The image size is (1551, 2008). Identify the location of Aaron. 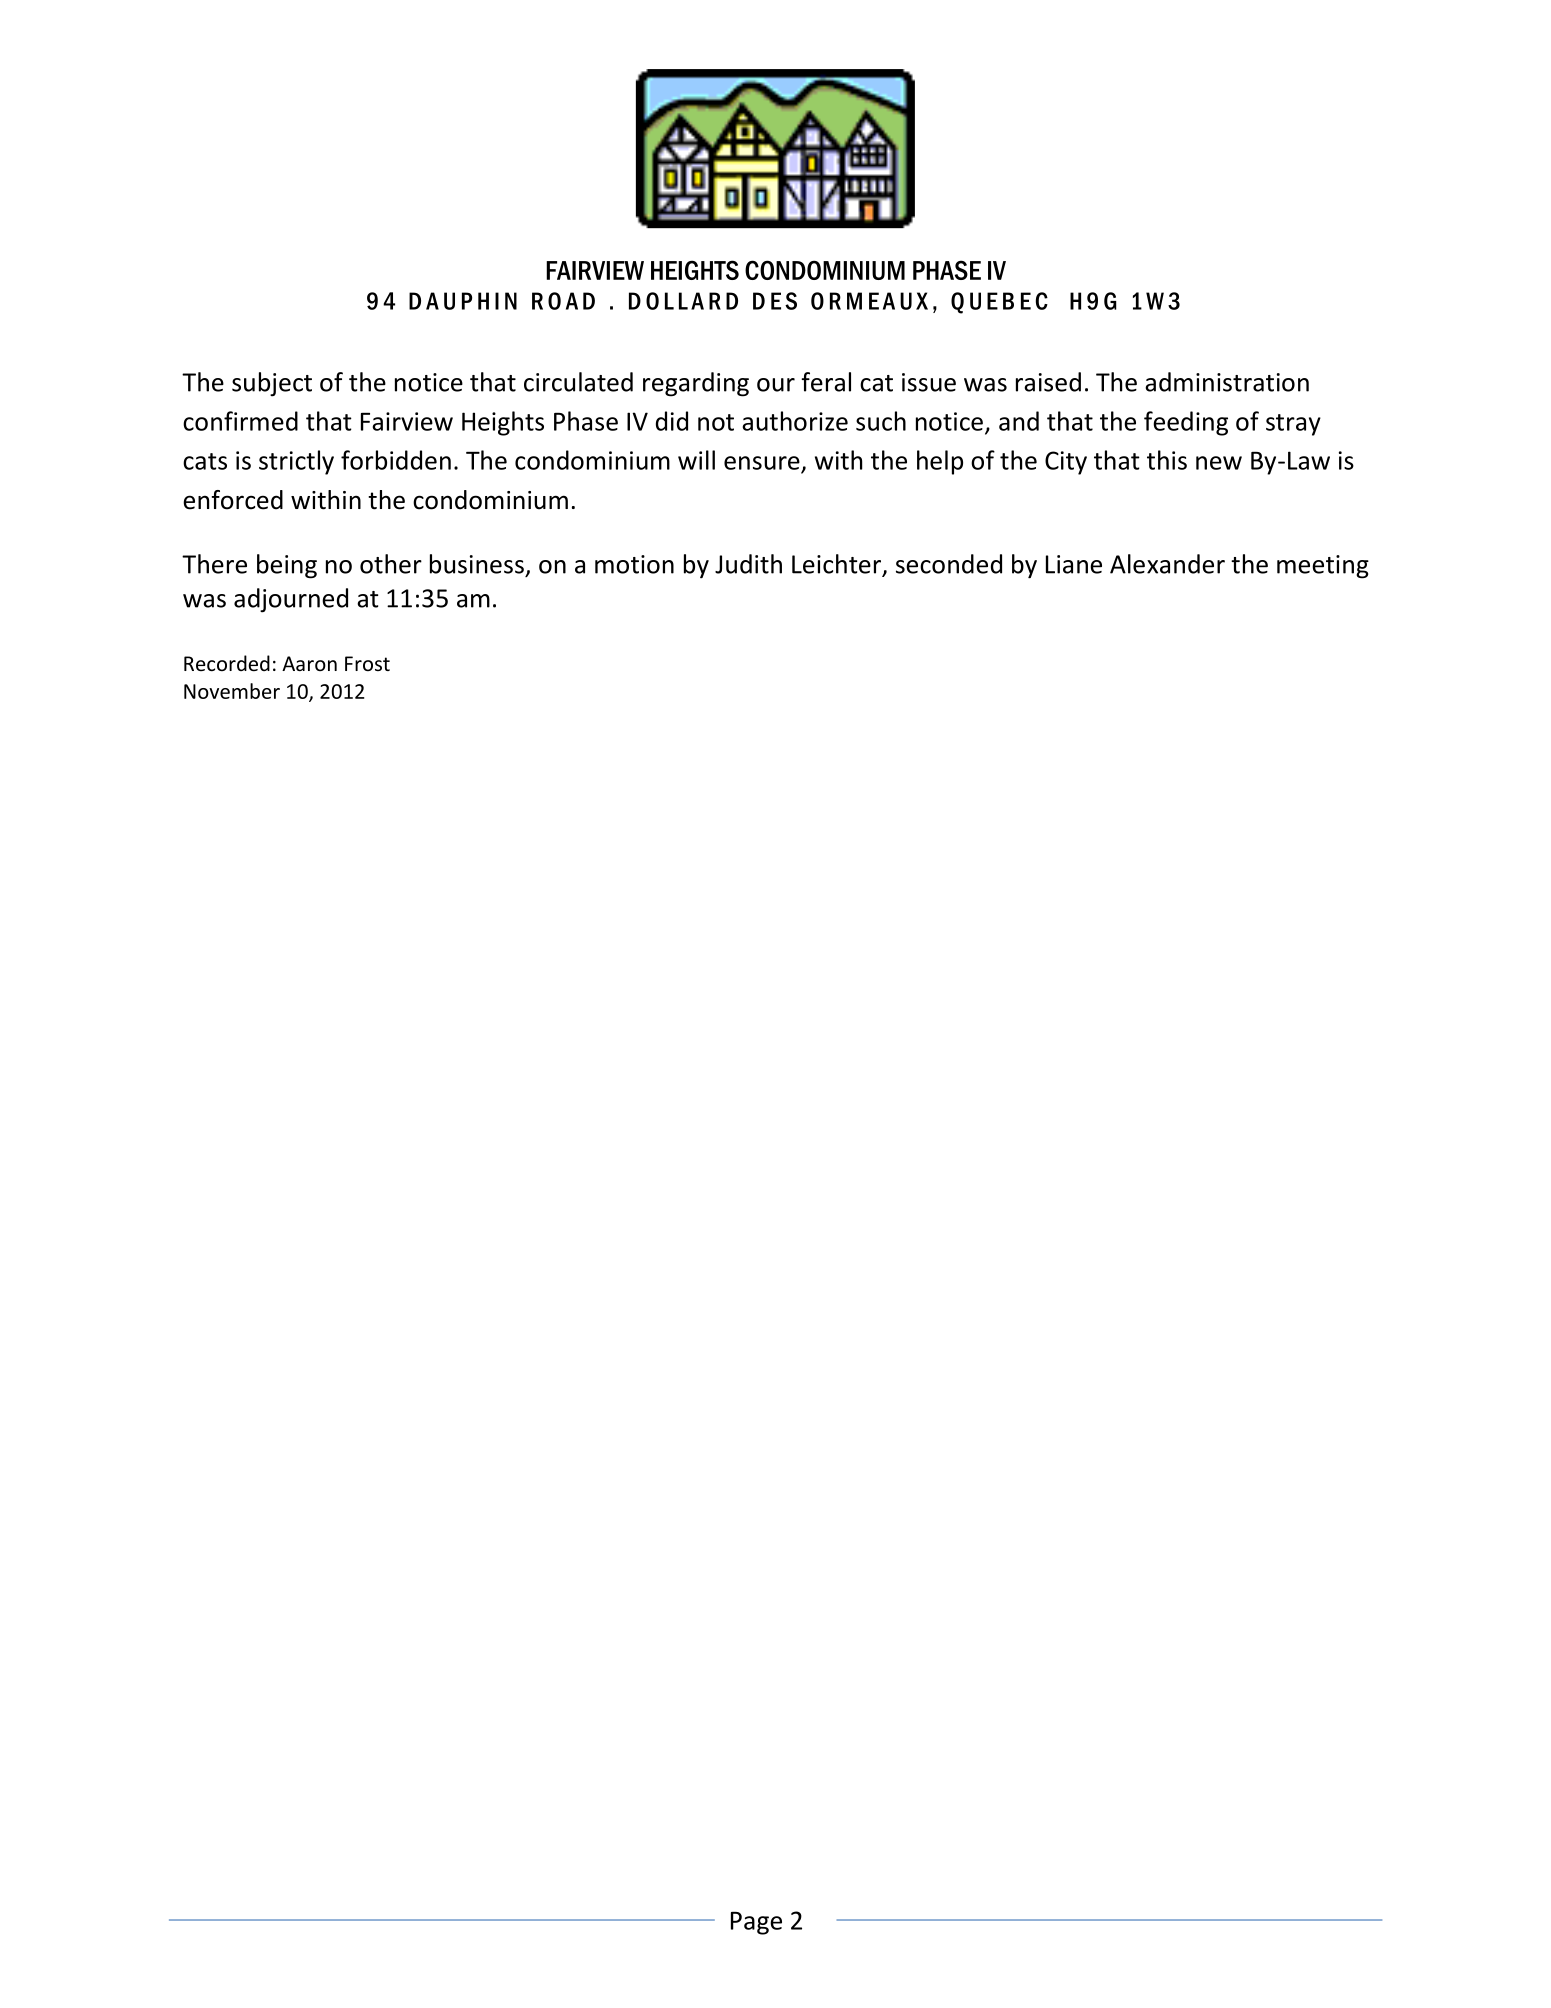
(309, 663).
